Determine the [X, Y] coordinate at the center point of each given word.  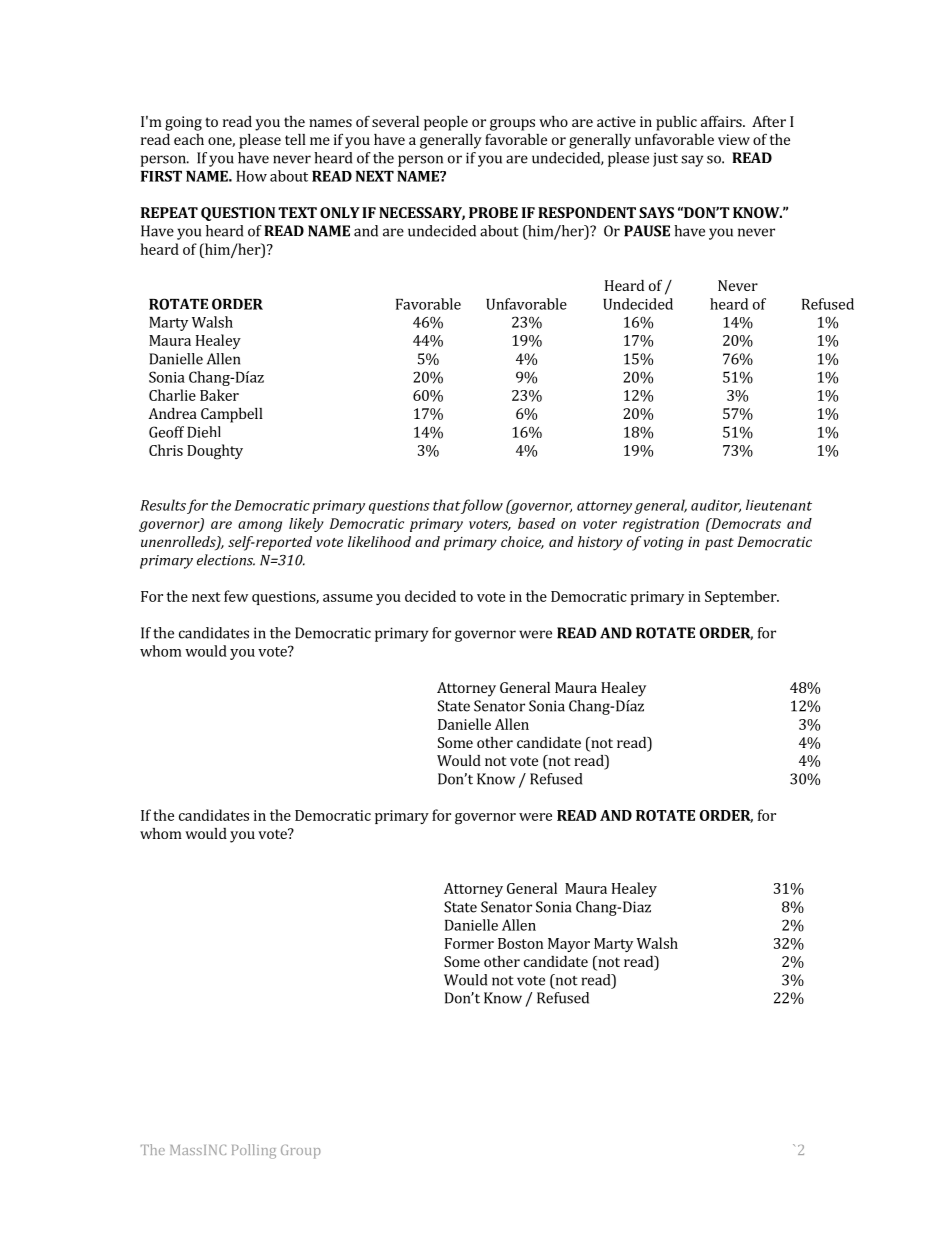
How [251, 176]
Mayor [569, 945]
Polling [254, 1151]
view [734, 139]
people [446, 123]
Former [469, 943]
